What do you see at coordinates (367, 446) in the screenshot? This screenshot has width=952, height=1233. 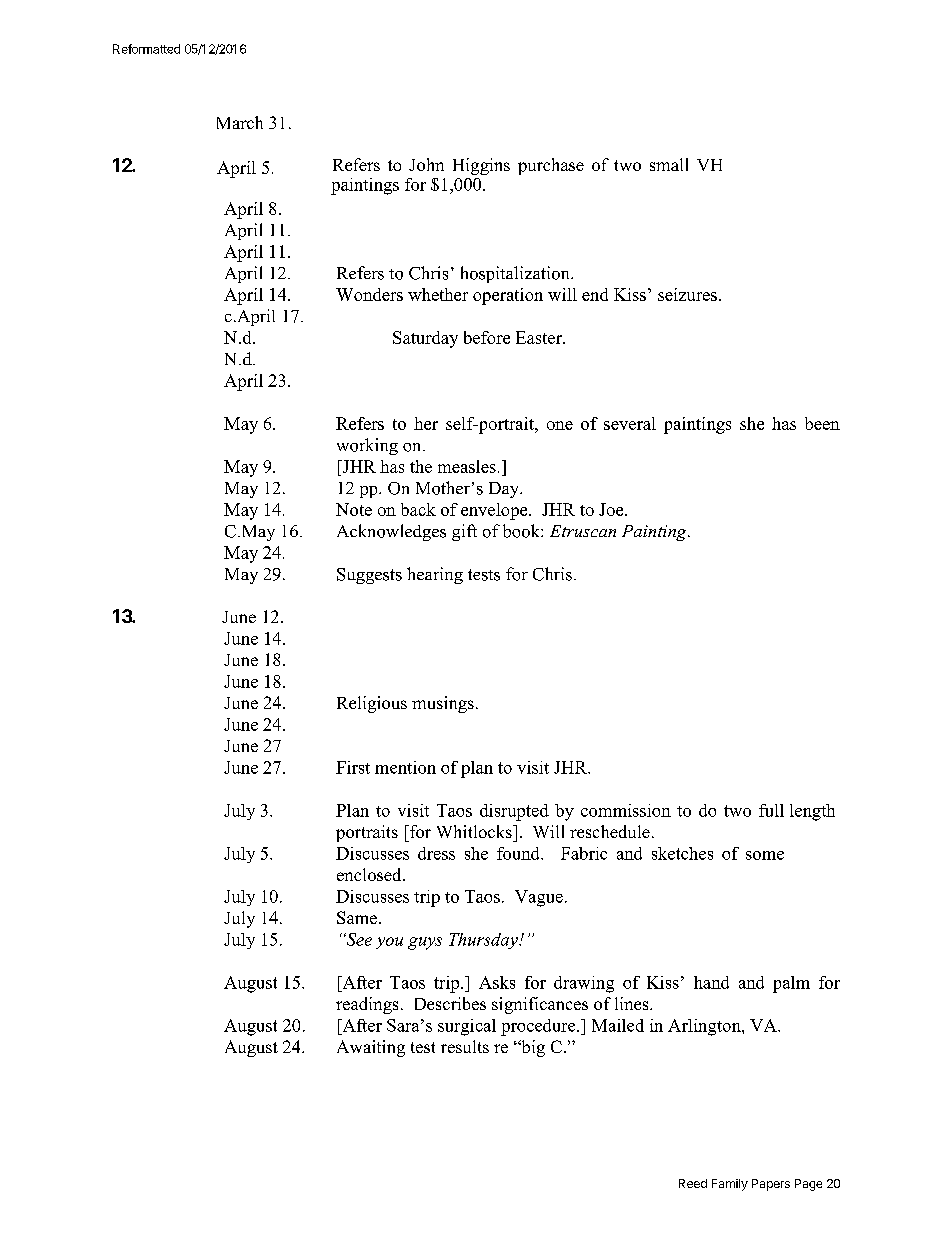 I see `working` at bounding box center [367, 446].
